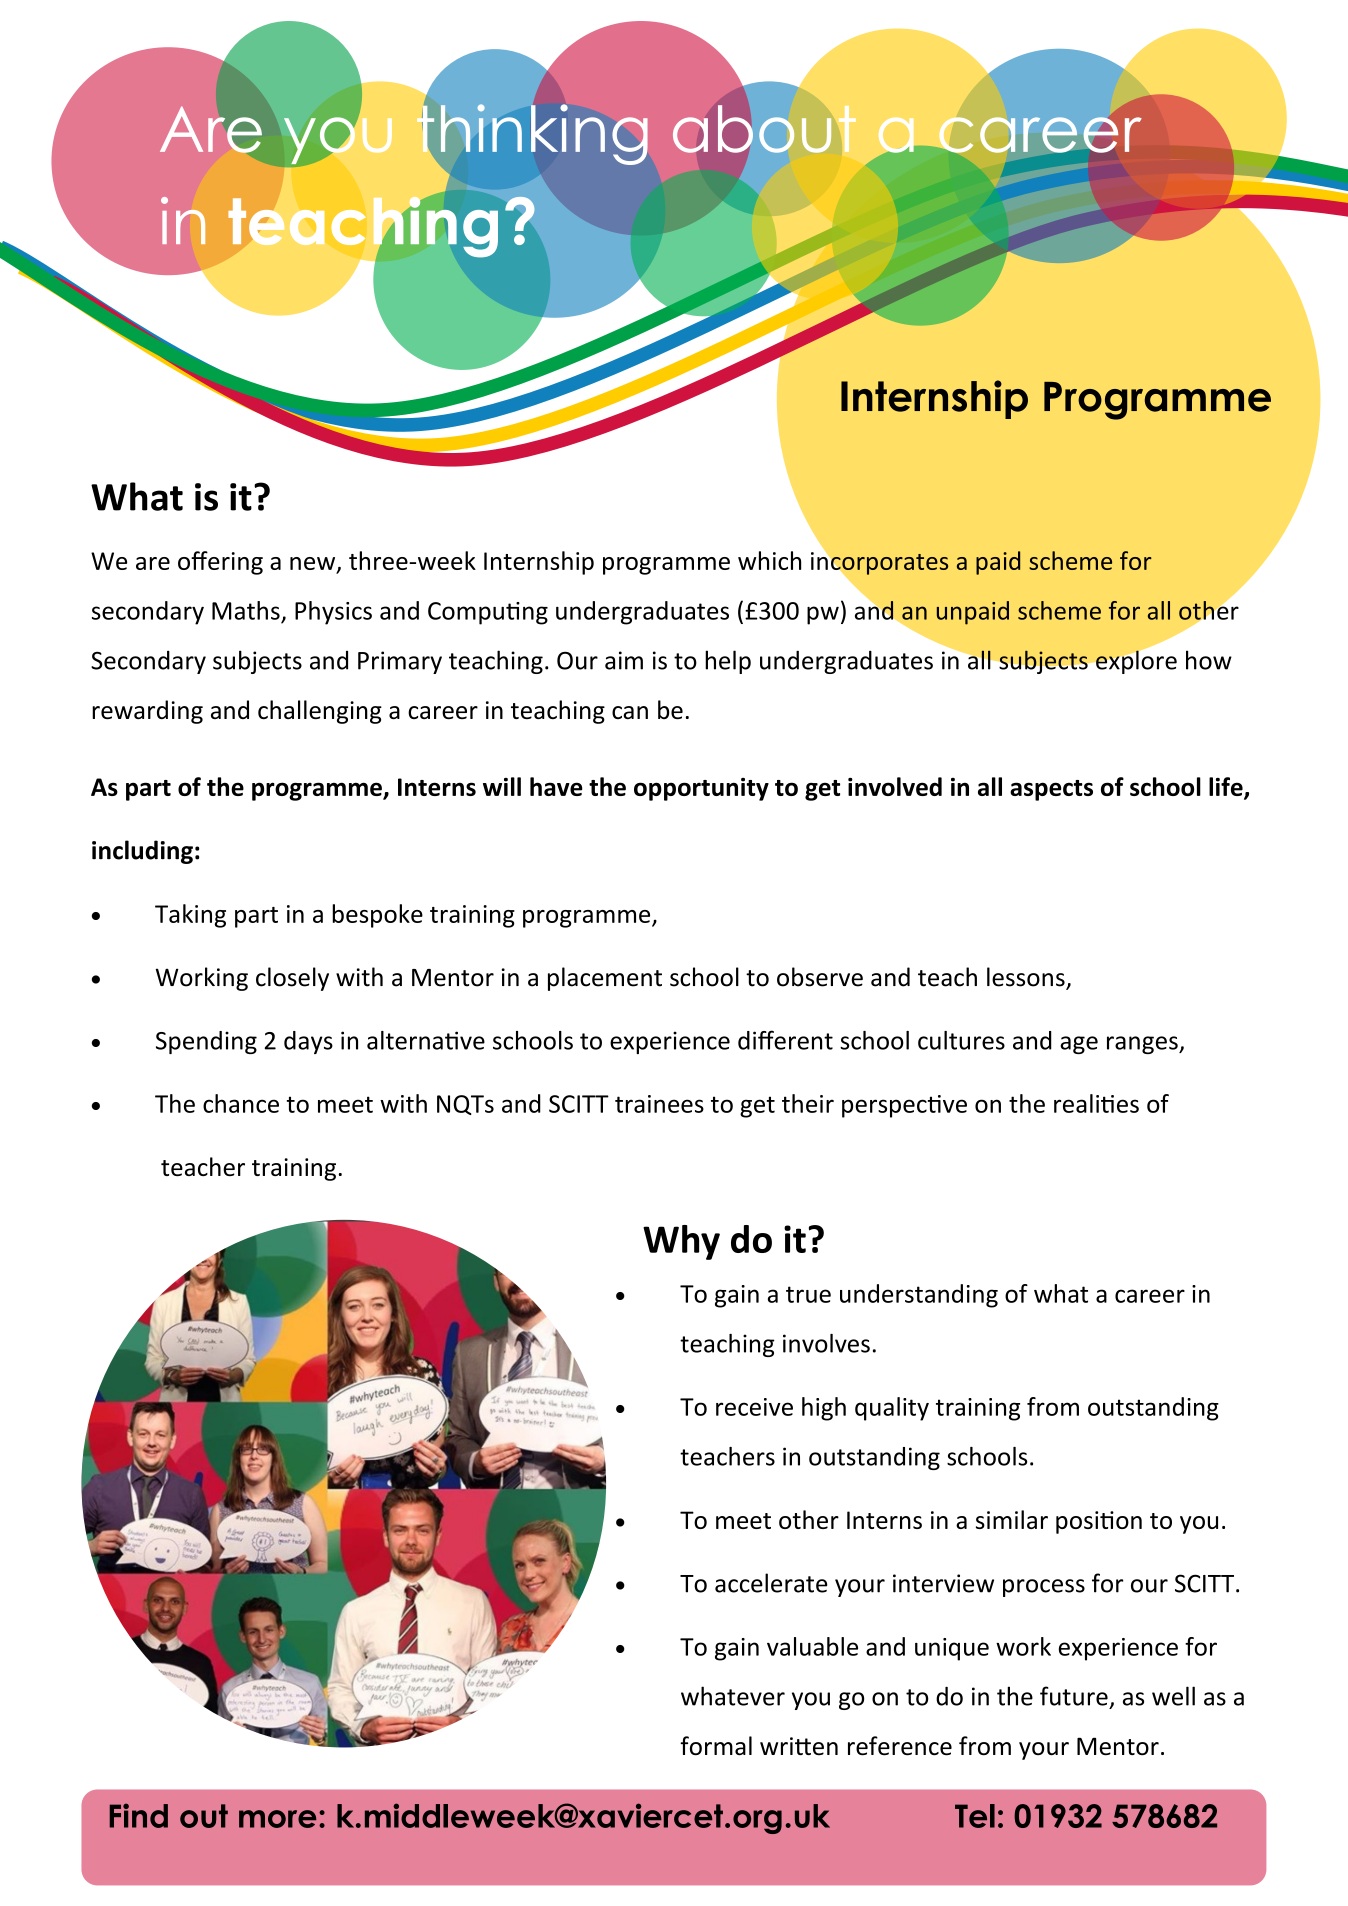 Image resolution: width=1348 pixels, height=1906 pixels. Describe the element at coordinates (220, 563) in the page. I see `offering` at that location.
